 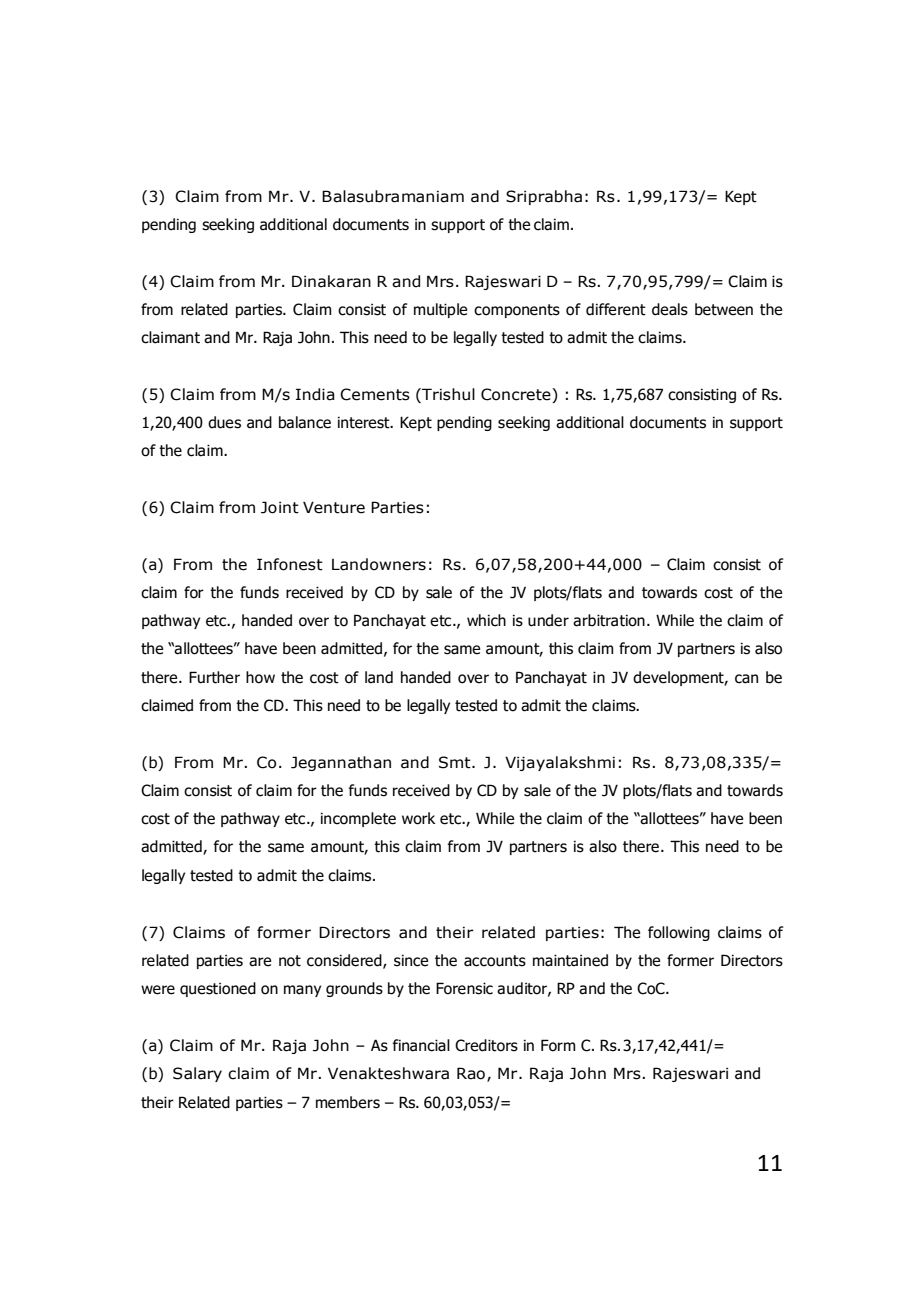 I want to click on Balasubramaniam, so click(x=393, y=196).
